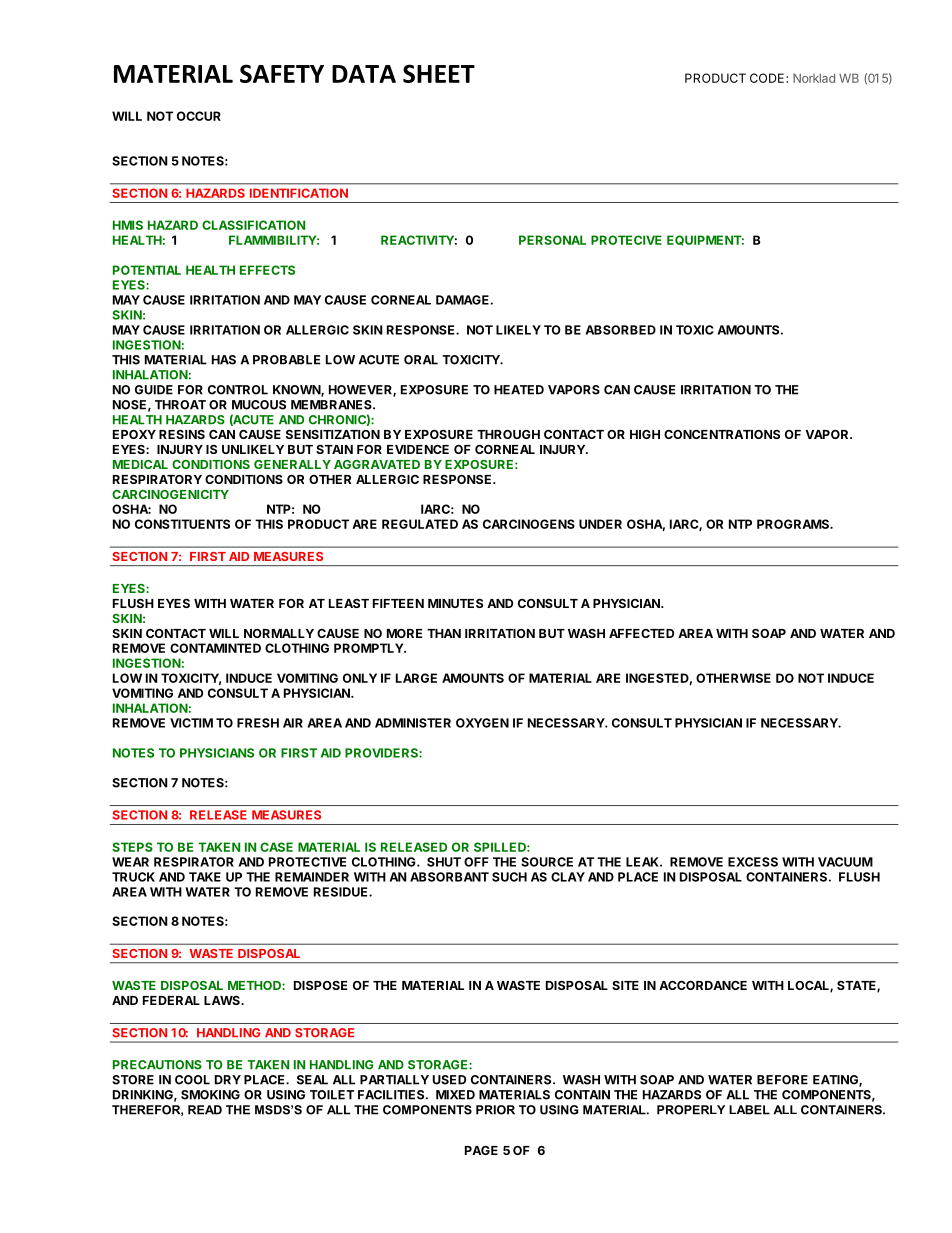 The height and width of the image is (1233, 952). I want to click on OCCUR, so click(199, 116).
